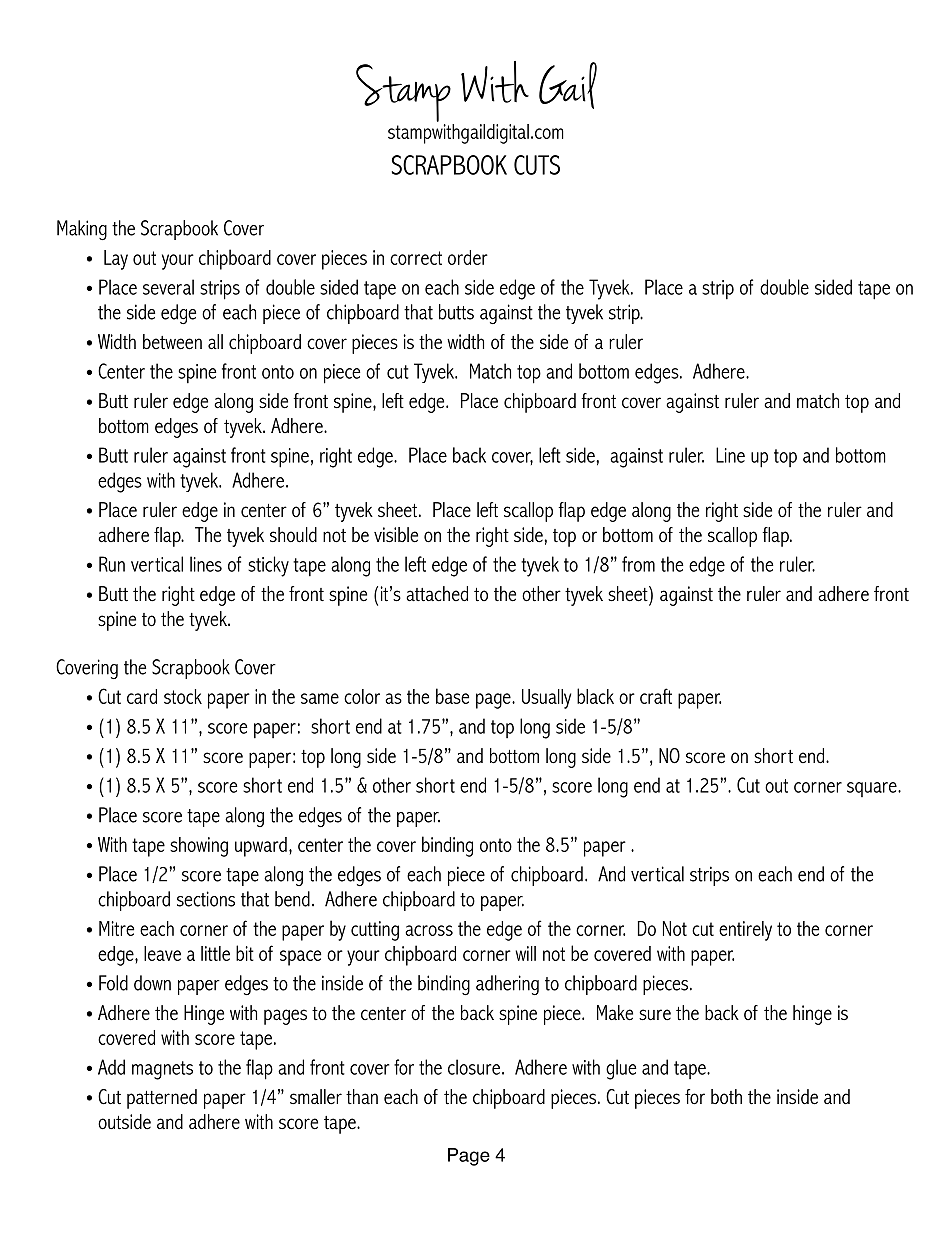  I want to click on both, so click(726, 1096).
